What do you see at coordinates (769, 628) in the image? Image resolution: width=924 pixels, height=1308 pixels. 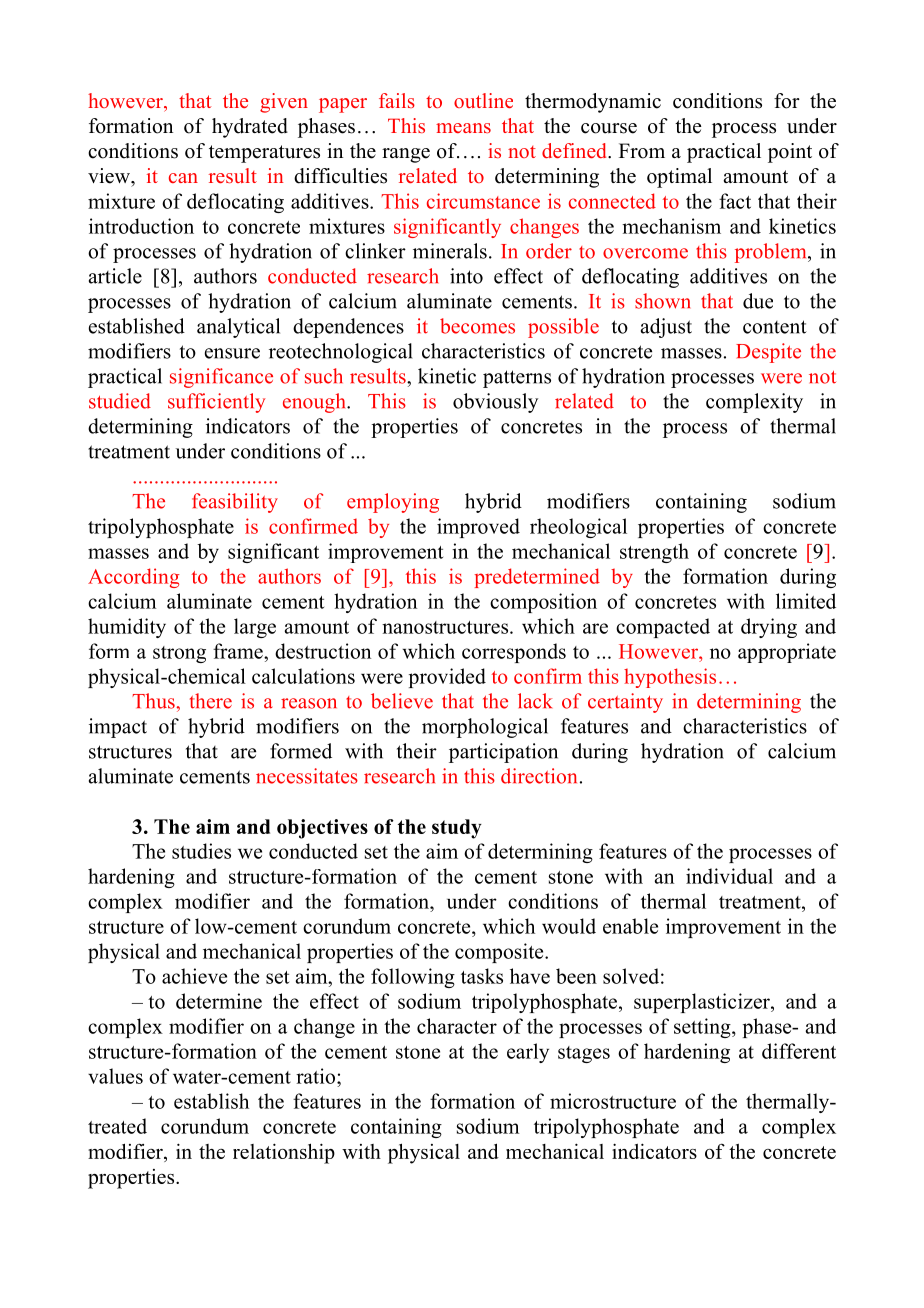 I see `drying` at bounding box center [769, 628].
